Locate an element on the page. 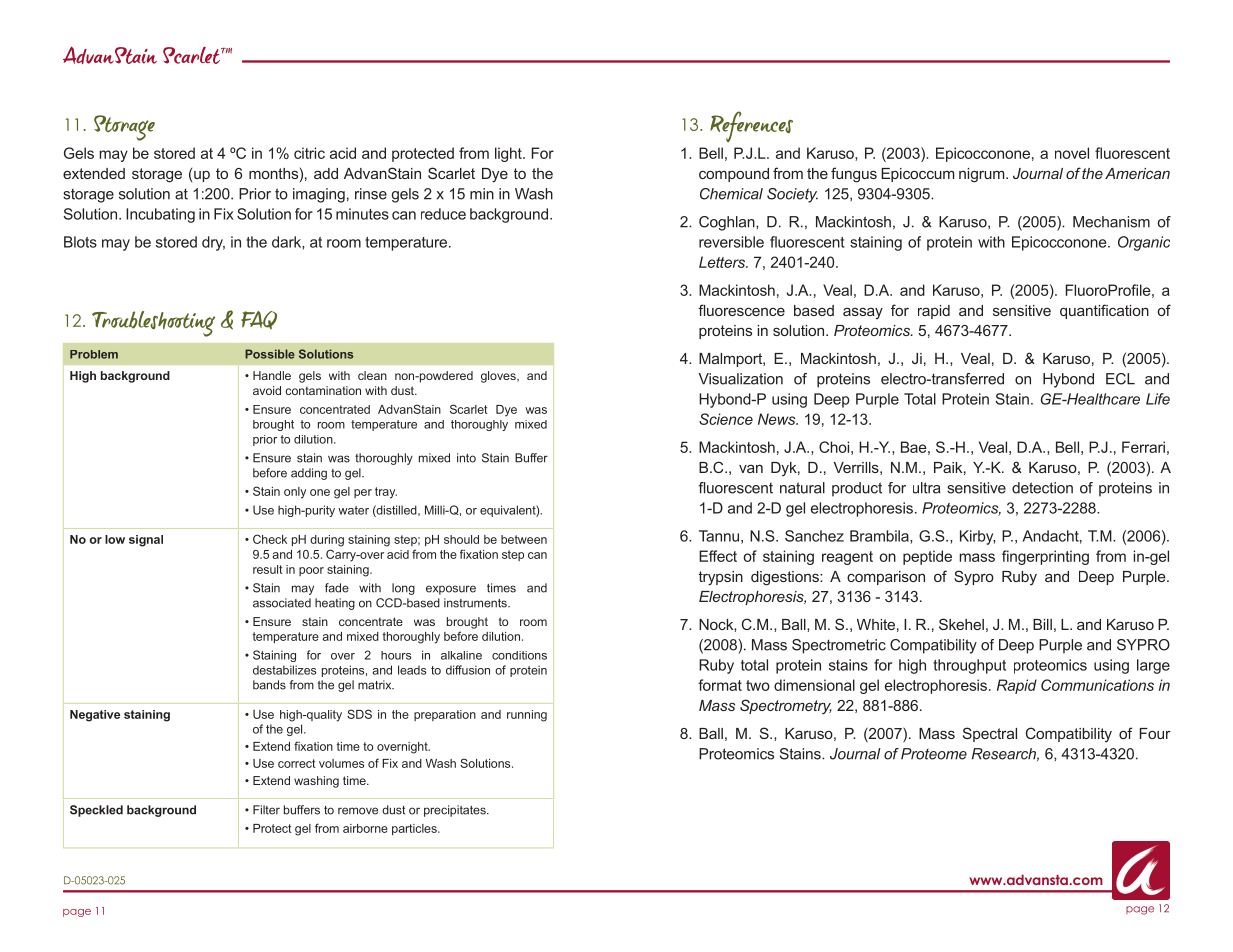  natural is located at coordinates (802, 488).
